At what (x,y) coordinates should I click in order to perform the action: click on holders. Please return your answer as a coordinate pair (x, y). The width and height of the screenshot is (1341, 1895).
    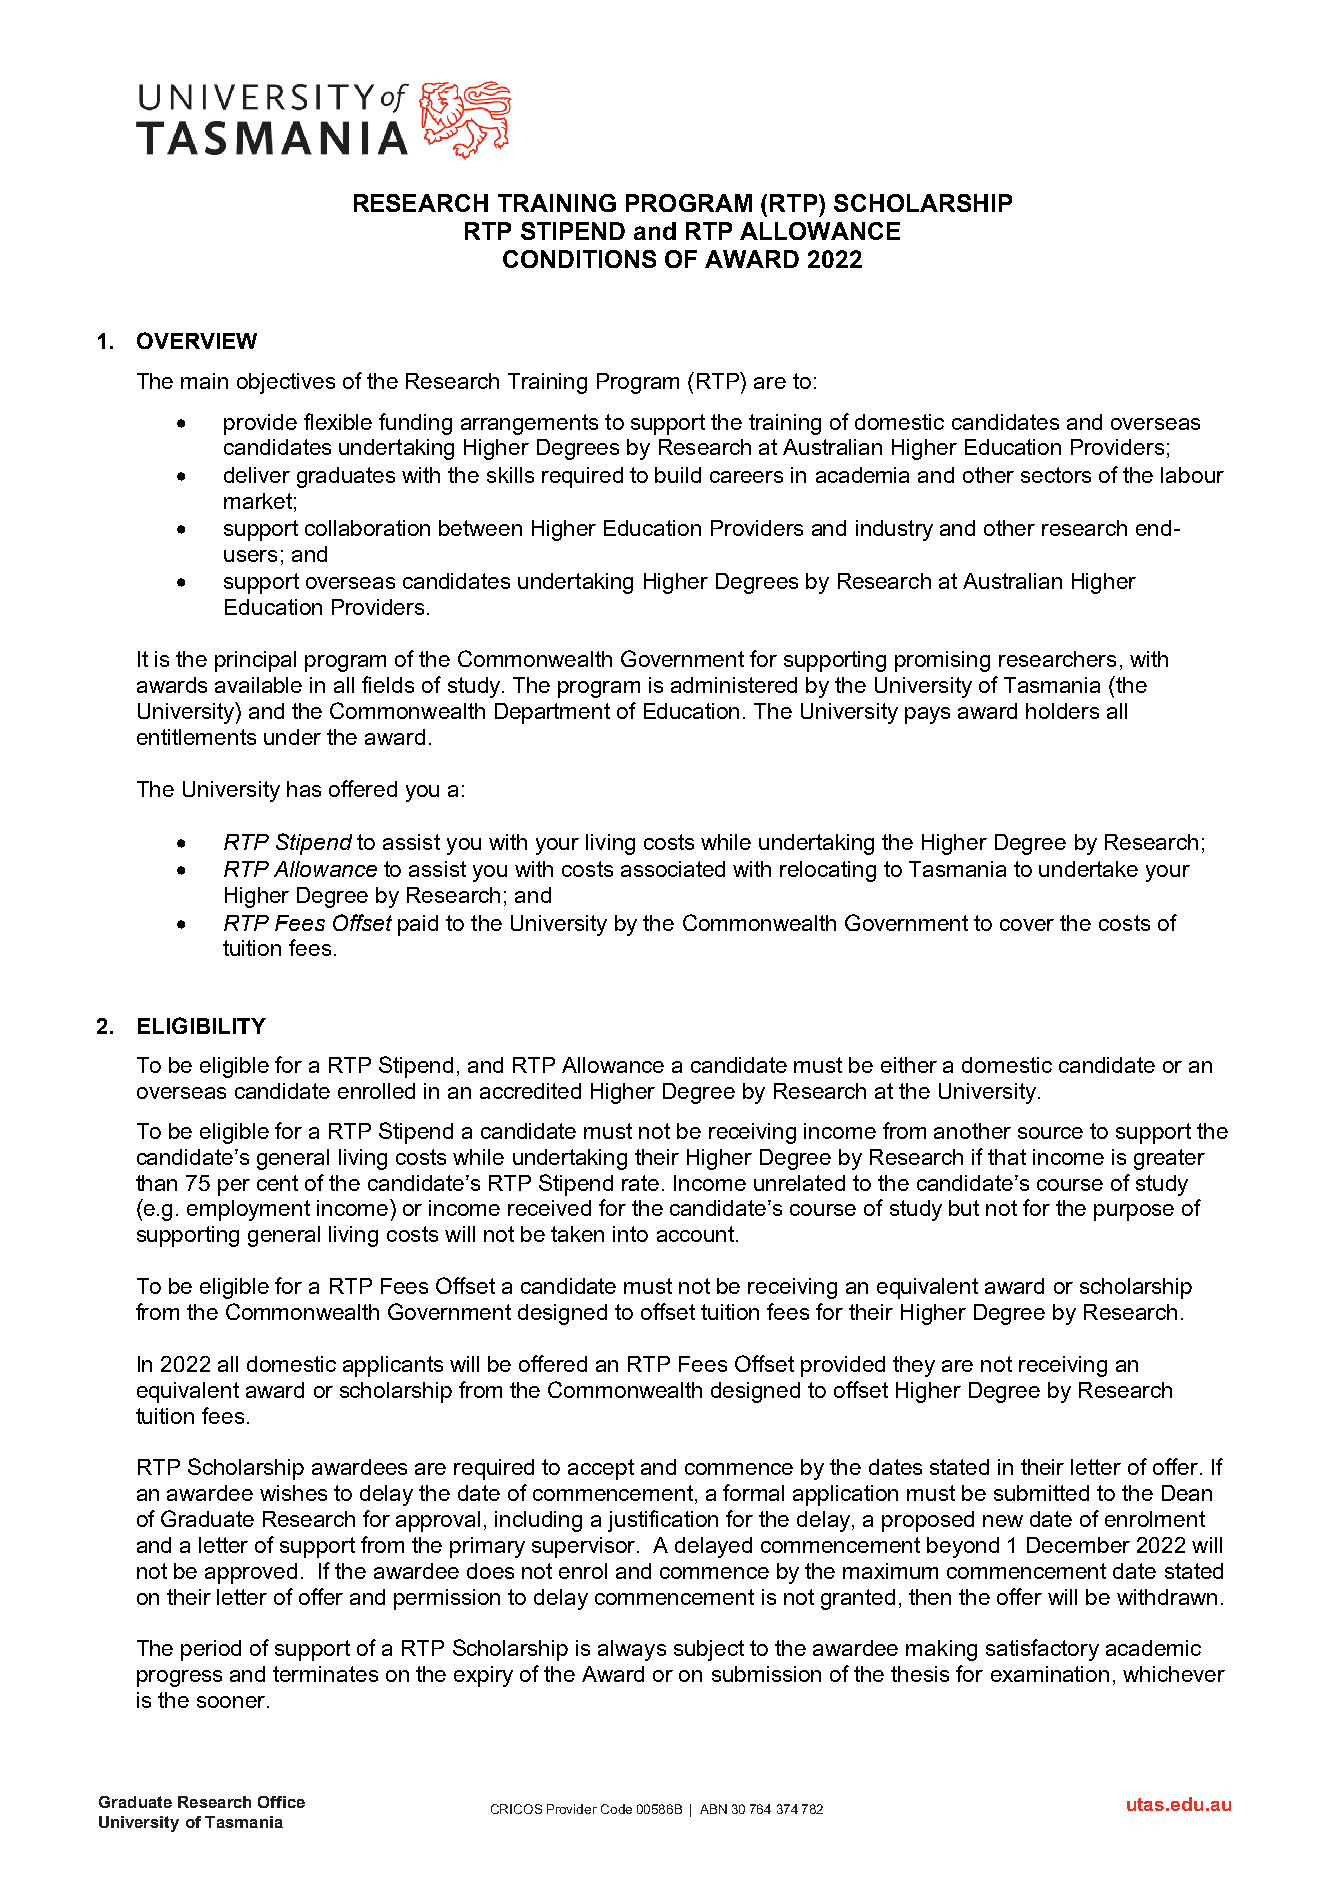
    Looking at the image, I should click on (1062, 711).
